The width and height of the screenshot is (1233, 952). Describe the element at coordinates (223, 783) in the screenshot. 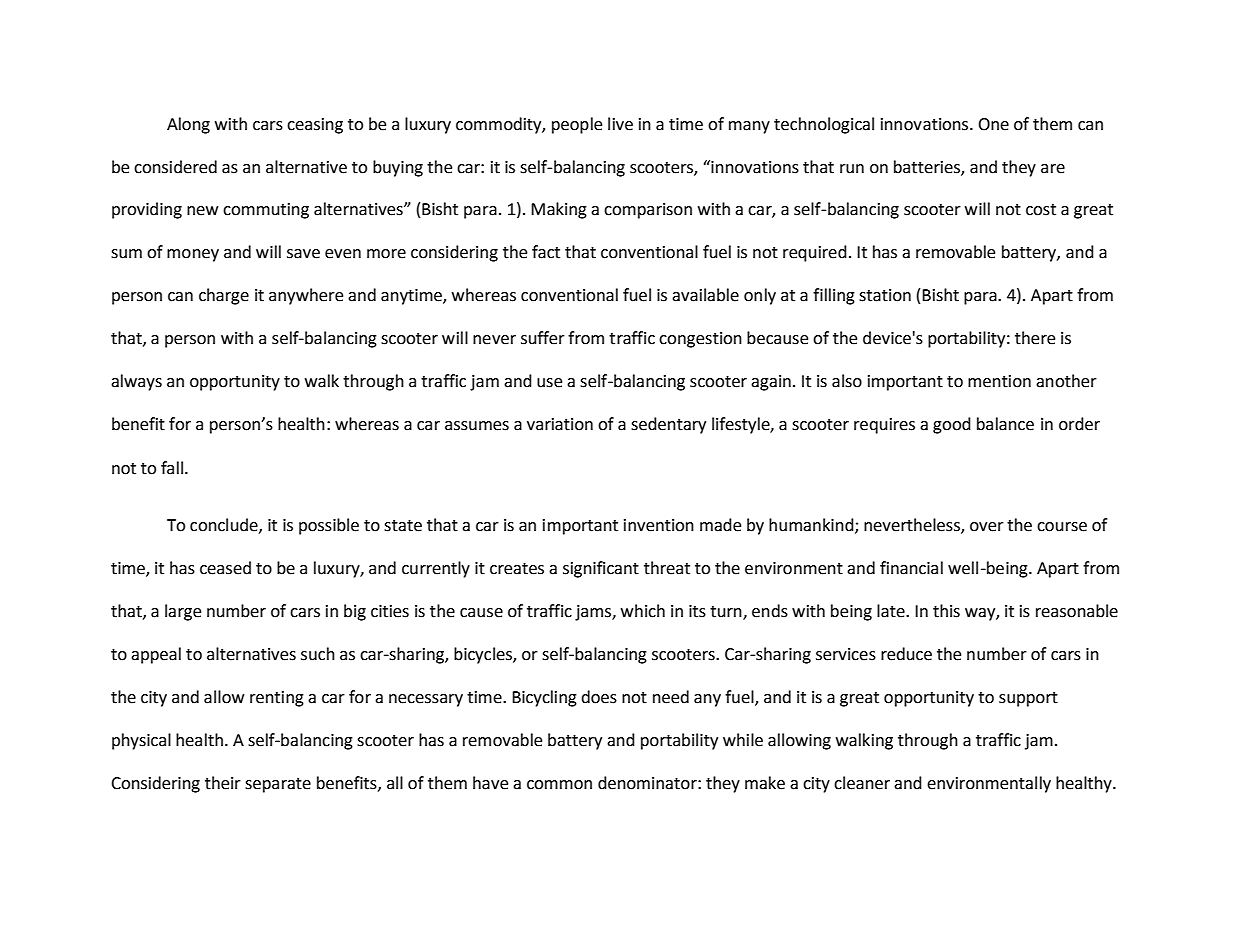

I see `their` at that location.
